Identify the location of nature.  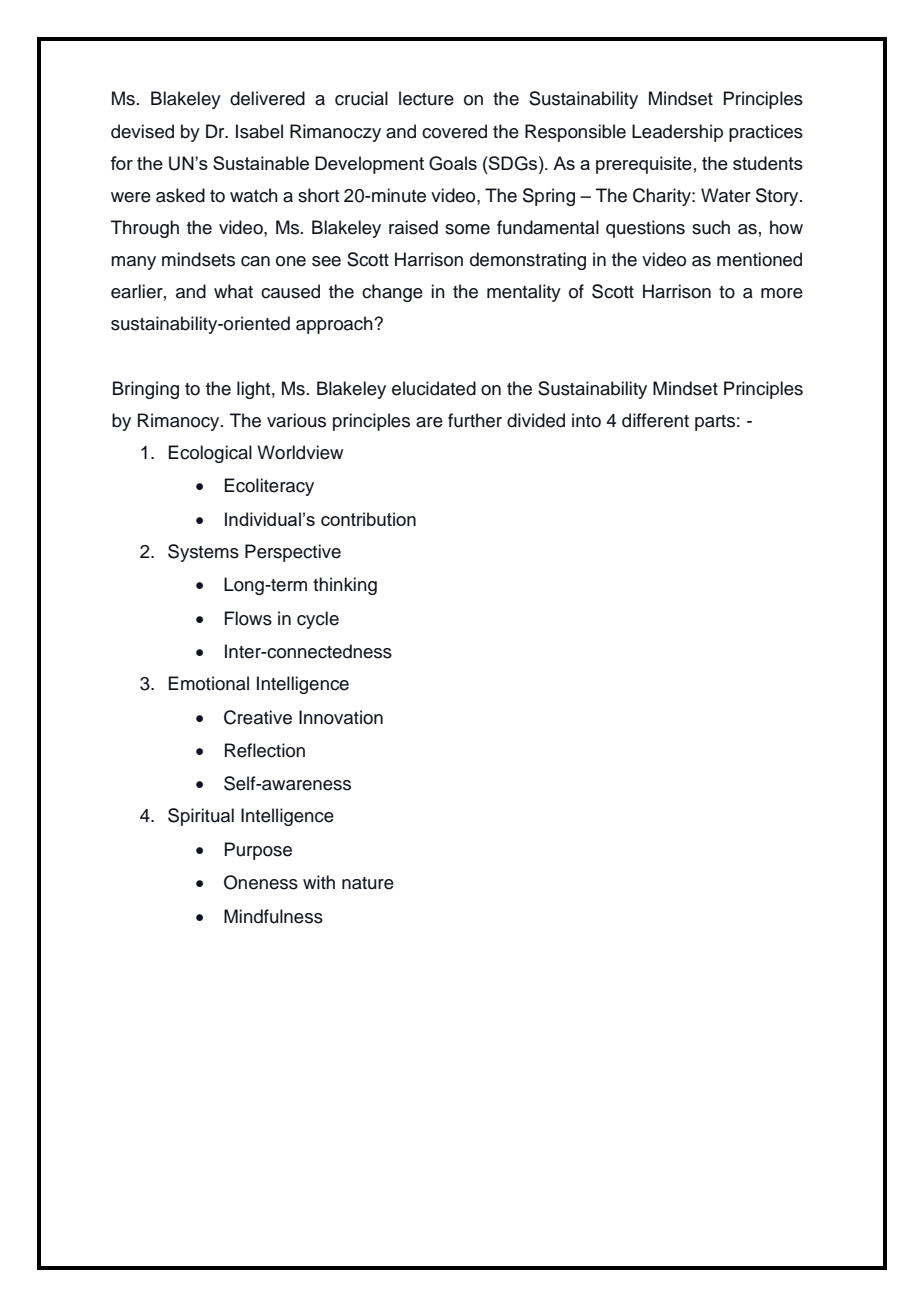
(368, 883).
